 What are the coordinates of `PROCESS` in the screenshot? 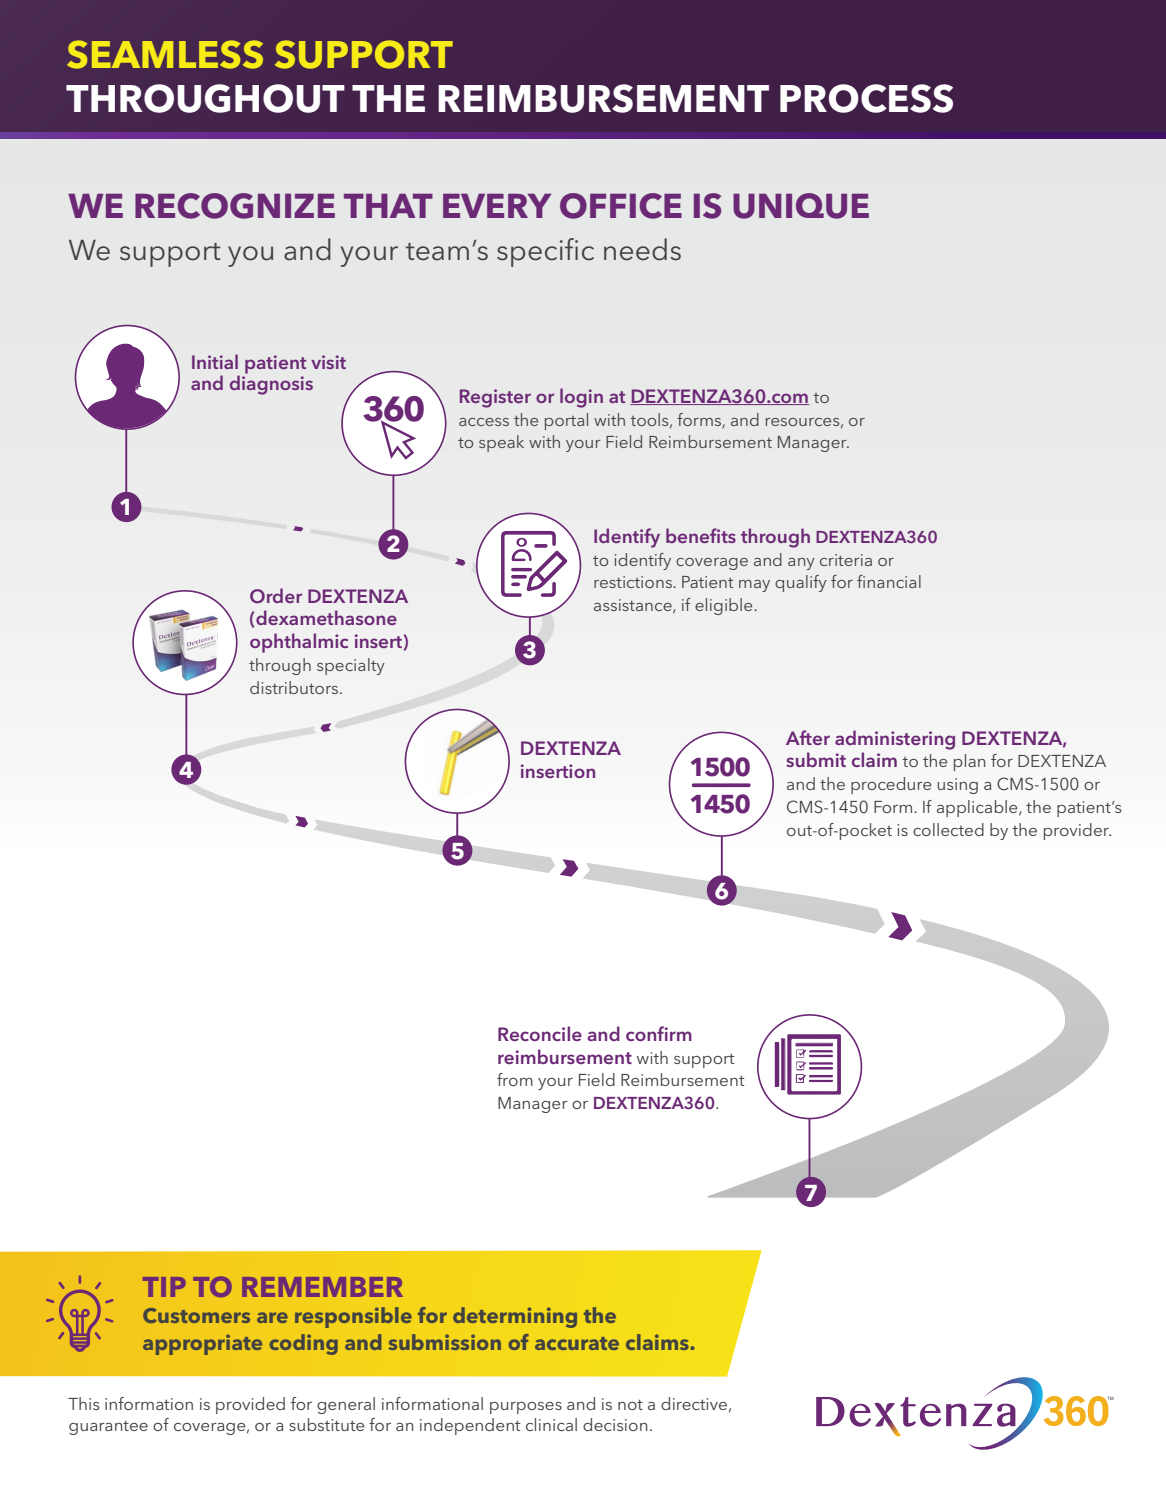 It's located at (866, 98).
